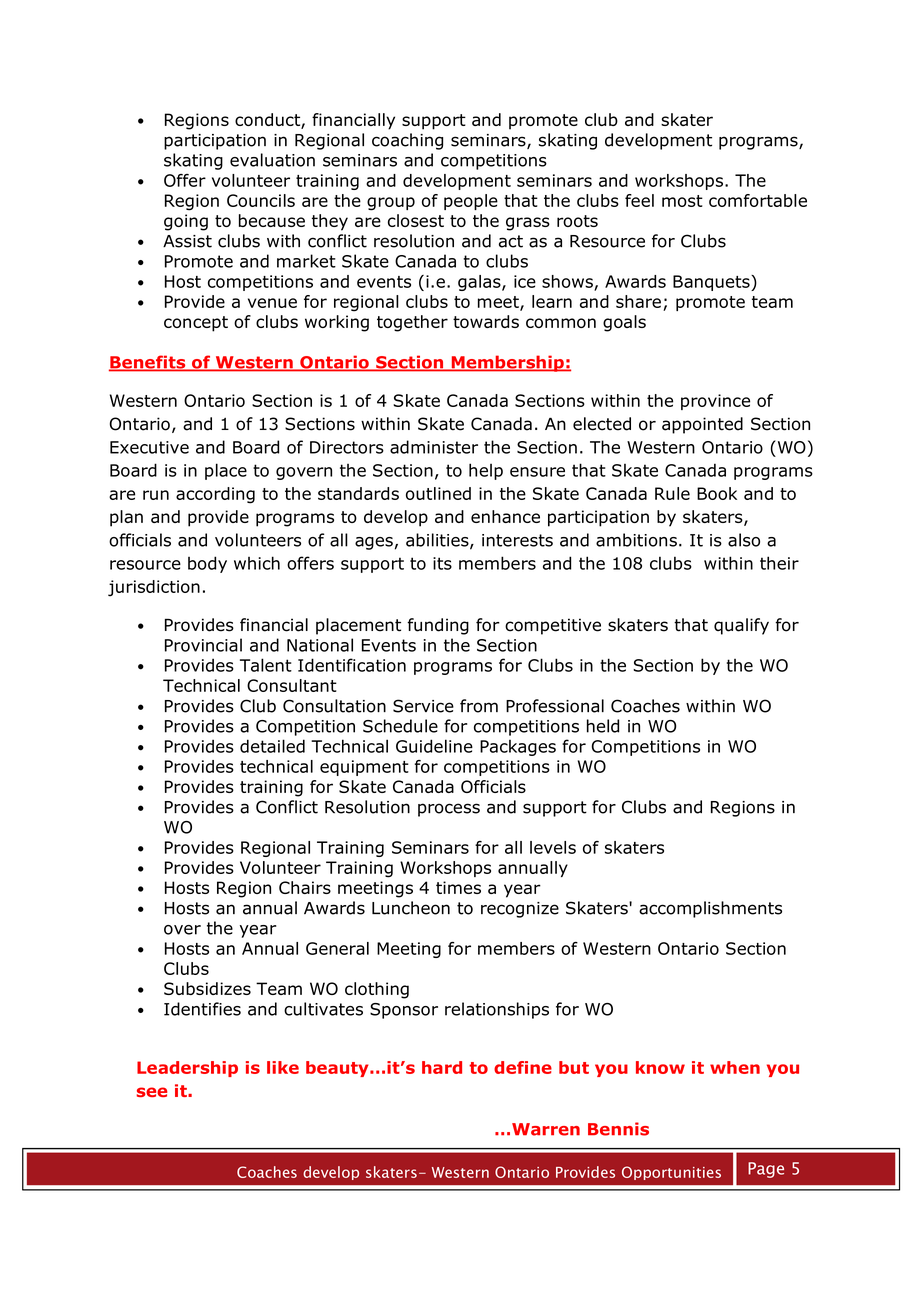 The width and height of the screenshot is (924, 1308). Describe the element at coordinates (471, 202) in the screenshot. I see `people` at that location.
